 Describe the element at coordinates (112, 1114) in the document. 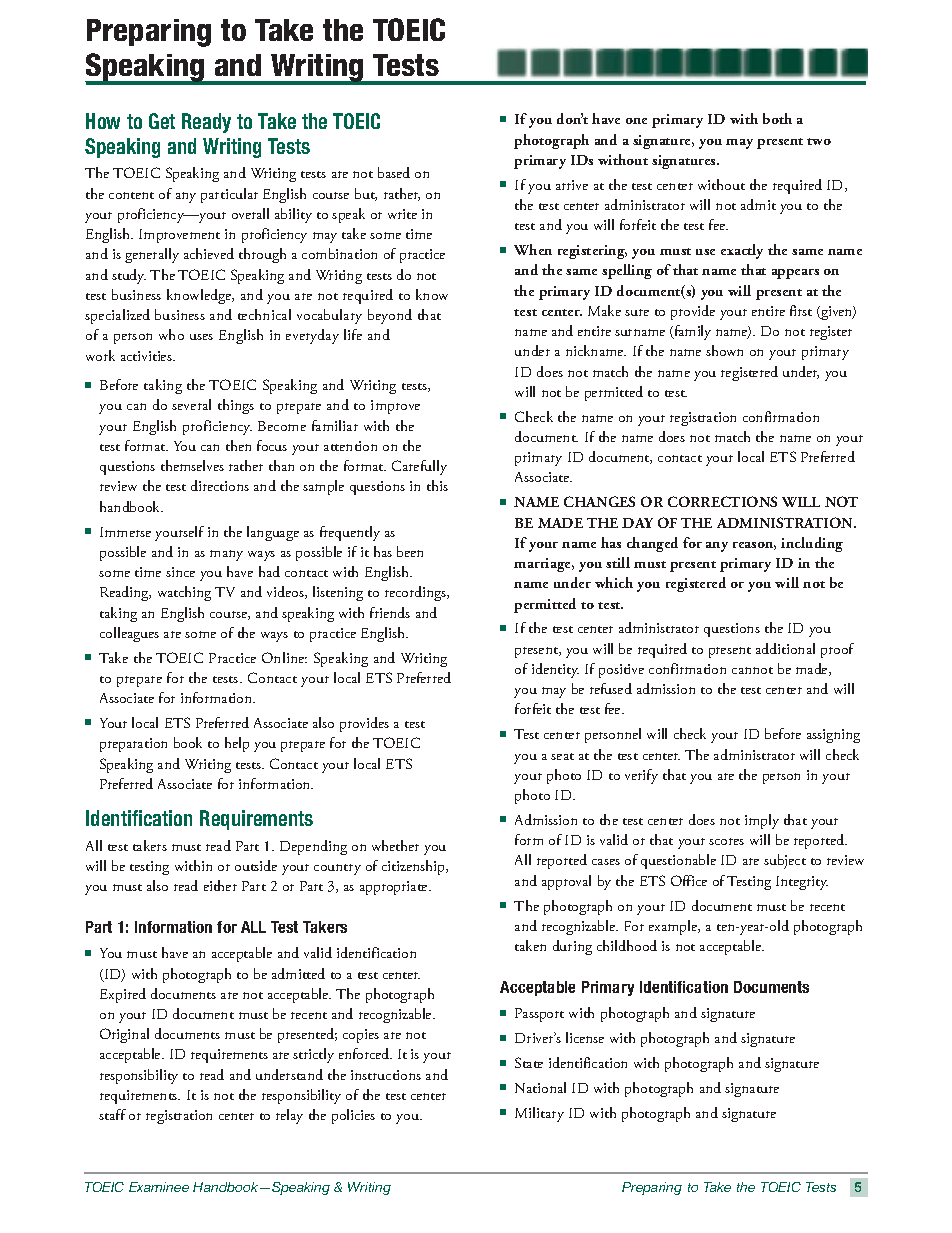

I see `staff` at that location.
